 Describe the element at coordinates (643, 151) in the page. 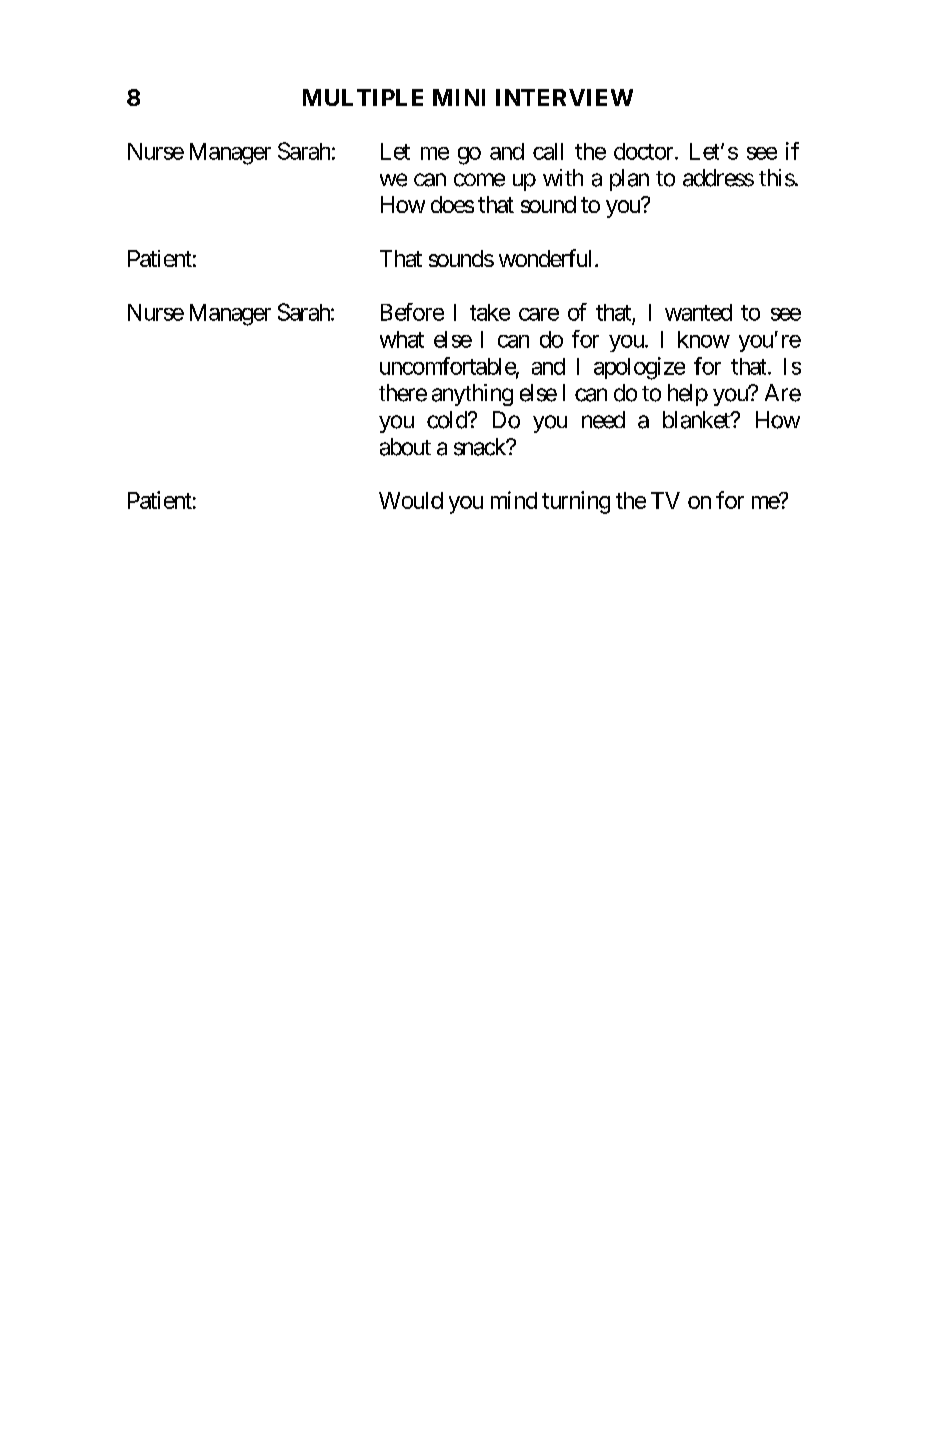

I see `doctor` at that location.
